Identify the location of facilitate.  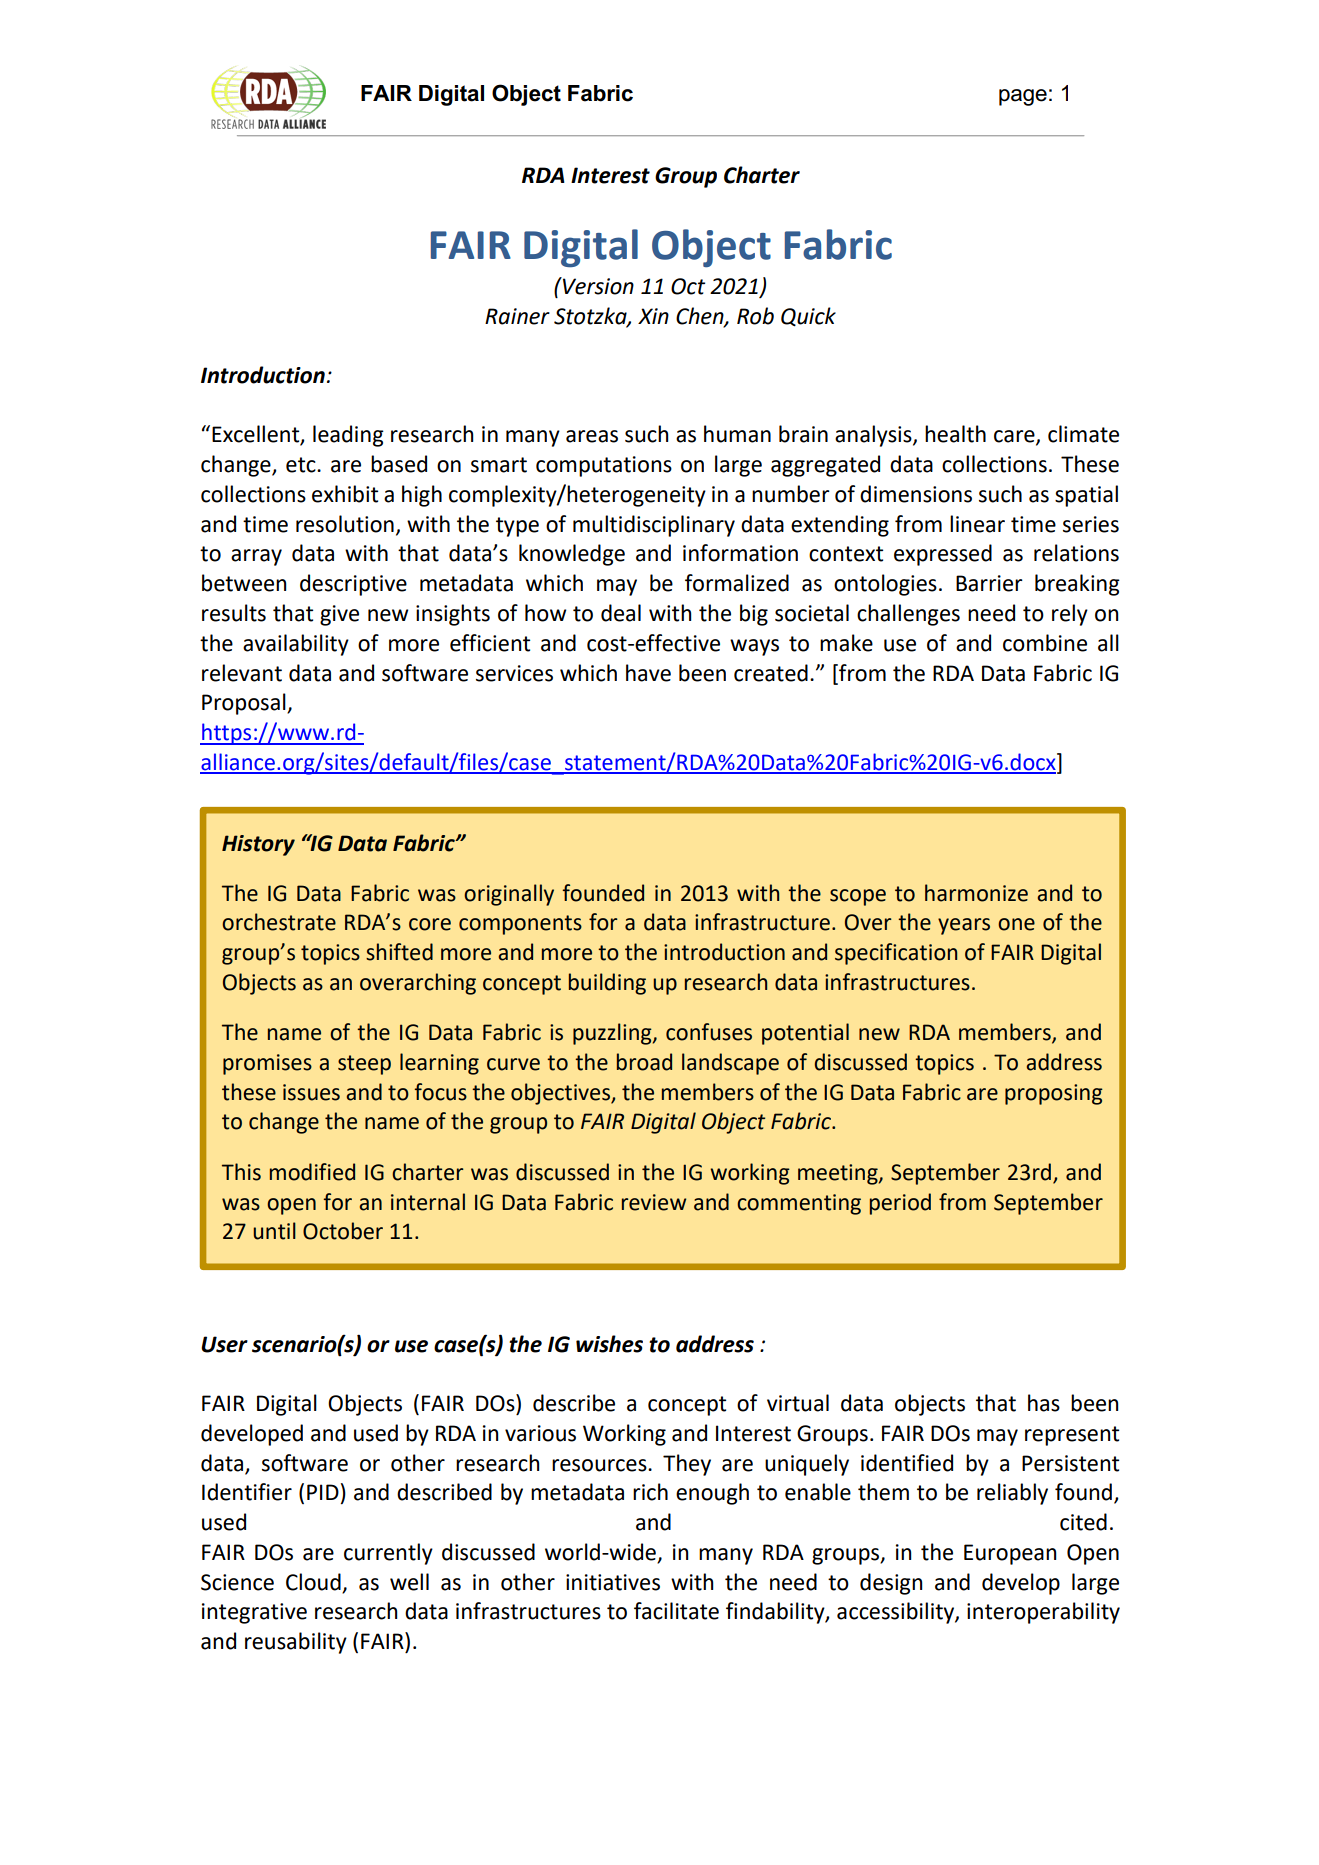
(676, 1611).
